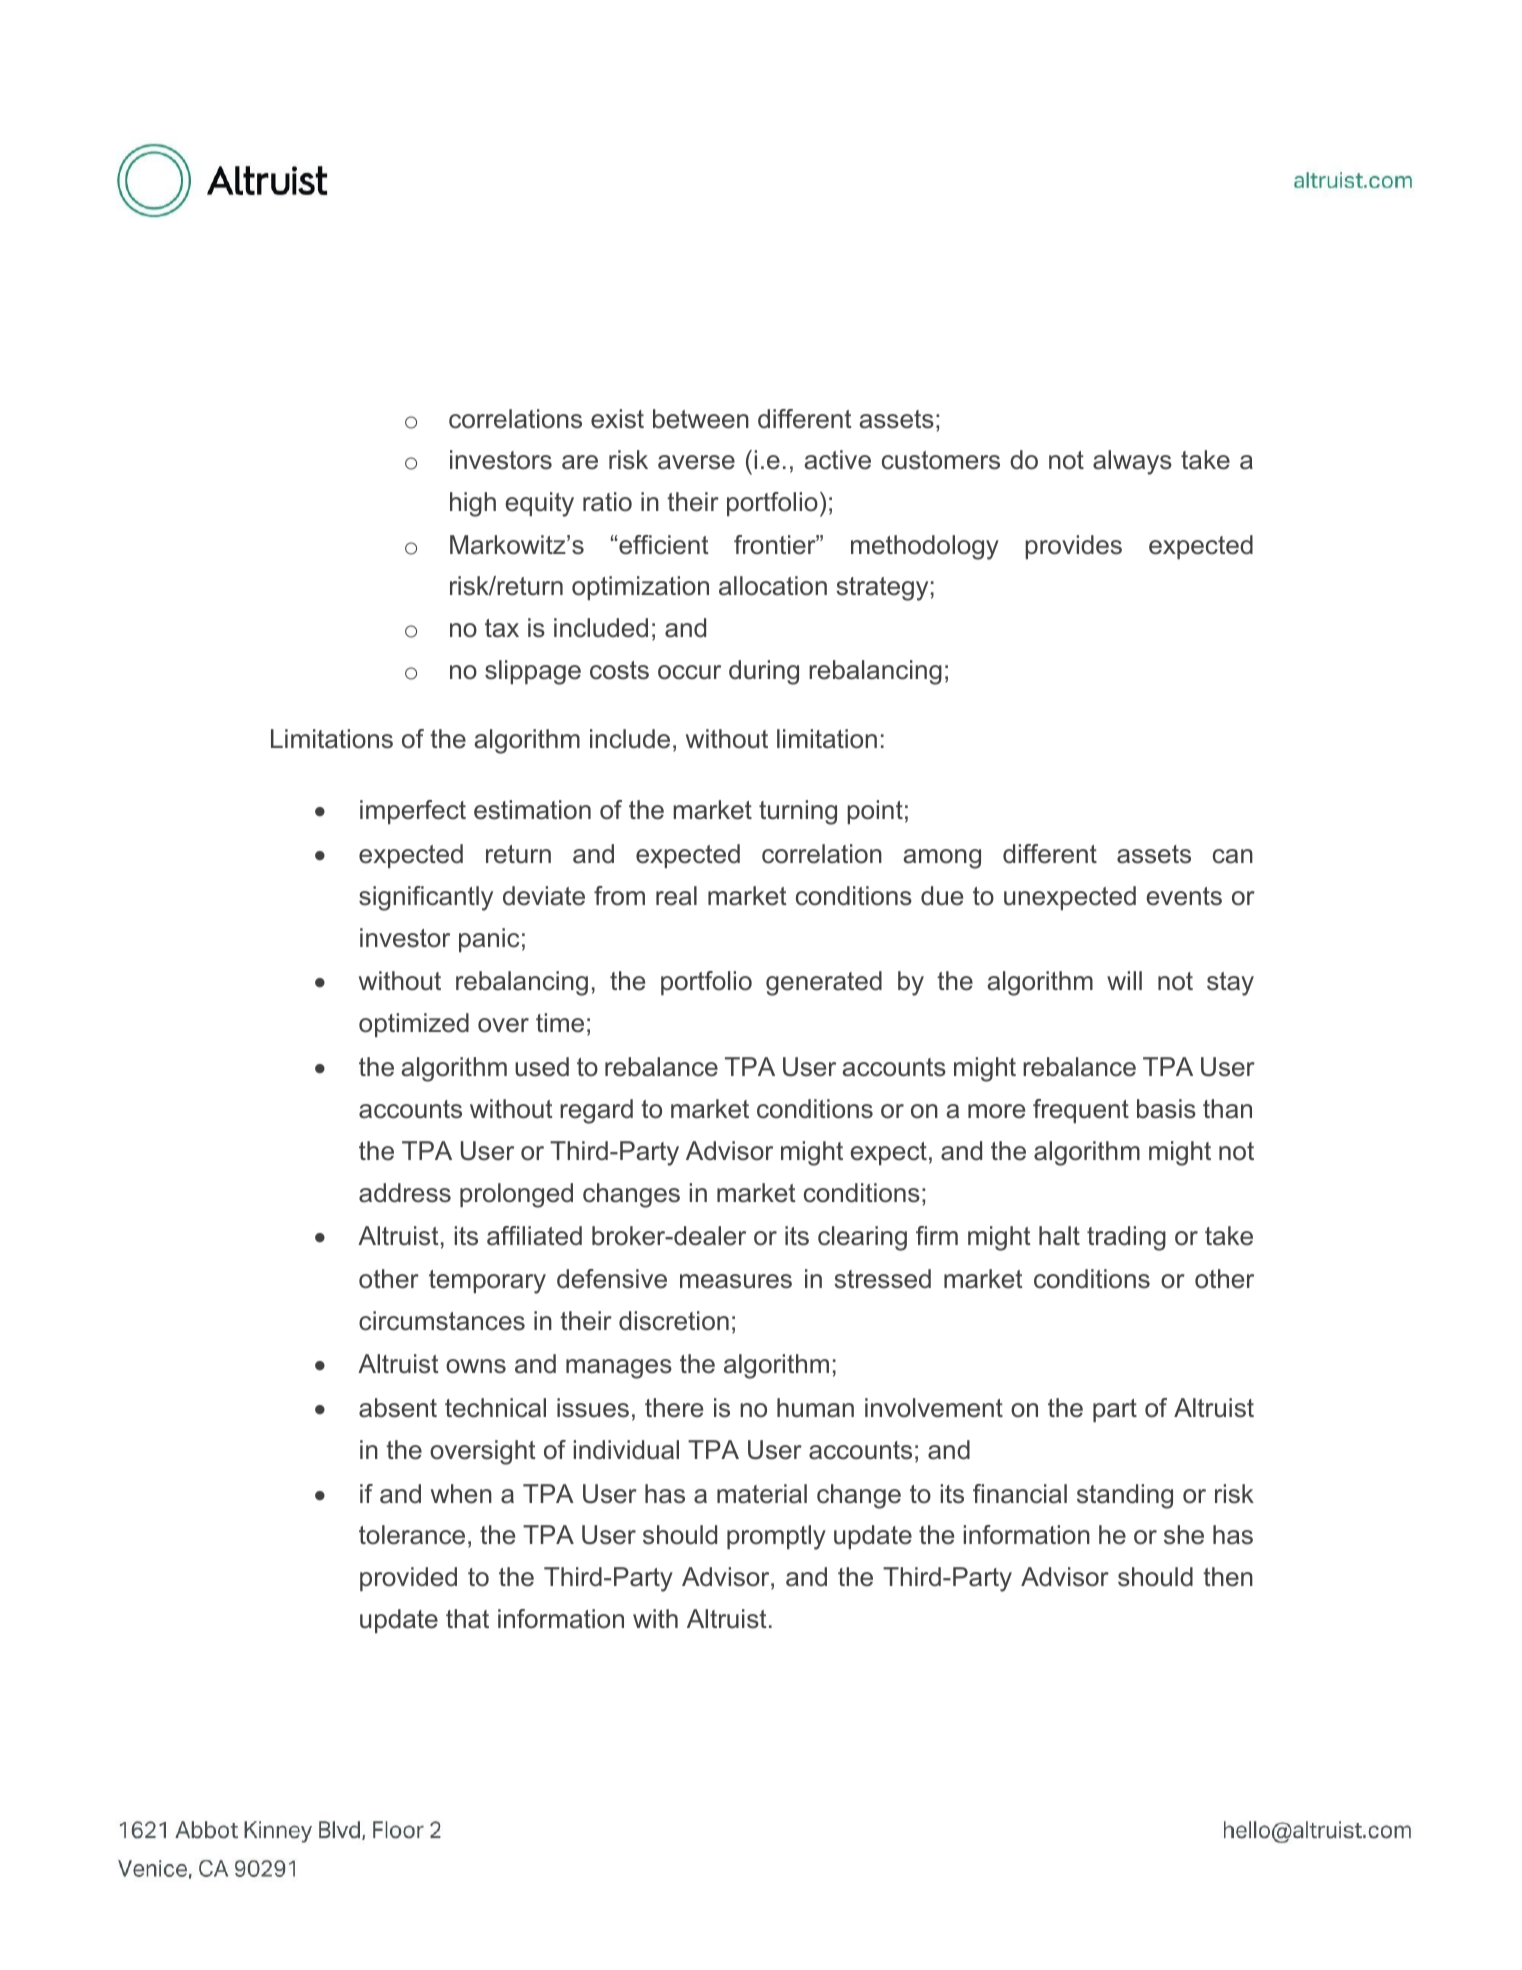  I want to click on generated, so click(824, 983).
